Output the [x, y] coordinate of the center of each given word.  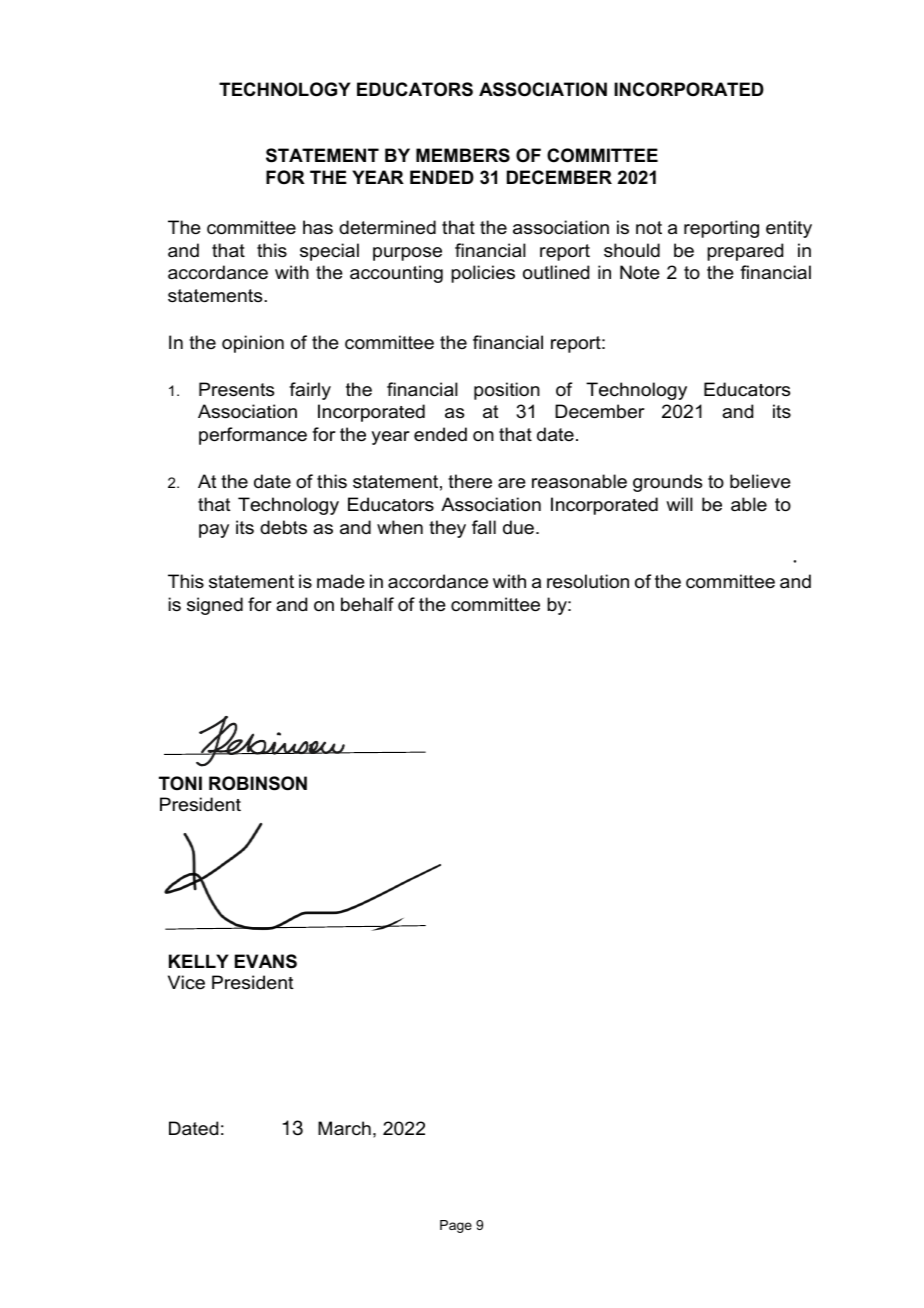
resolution [588, 581]
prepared [745, 252]
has [318, 227]
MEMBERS [463, 155]
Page [456, 1226]
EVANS [266, 961]
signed [215, 606]
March [344, 1128]
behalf [367, 604]
